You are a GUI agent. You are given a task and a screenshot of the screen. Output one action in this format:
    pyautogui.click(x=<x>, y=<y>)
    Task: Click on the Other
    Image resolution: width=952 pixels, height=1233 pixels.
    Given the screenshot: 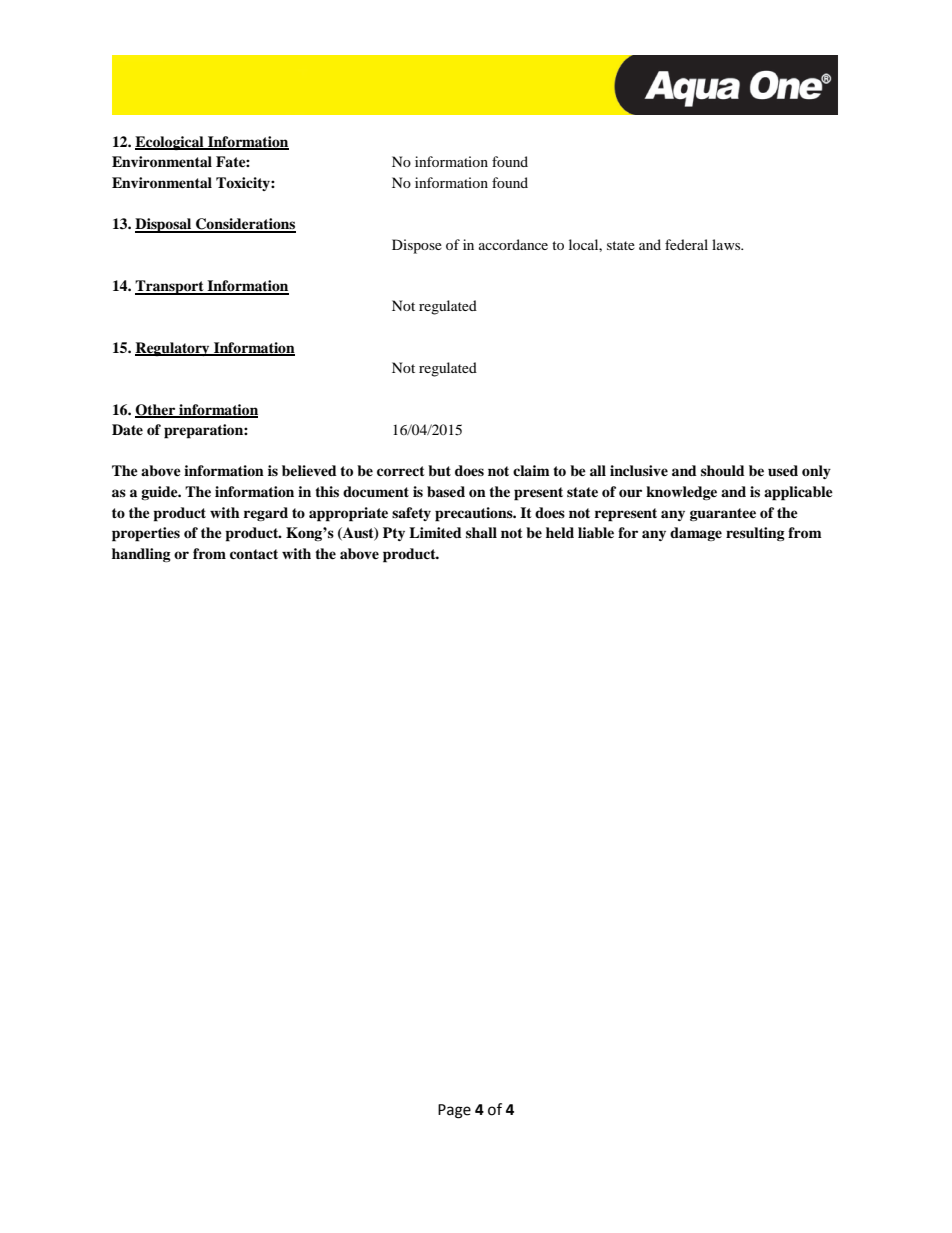 What is the action you would take?
    pyautogui.click(x=156, y=410)
